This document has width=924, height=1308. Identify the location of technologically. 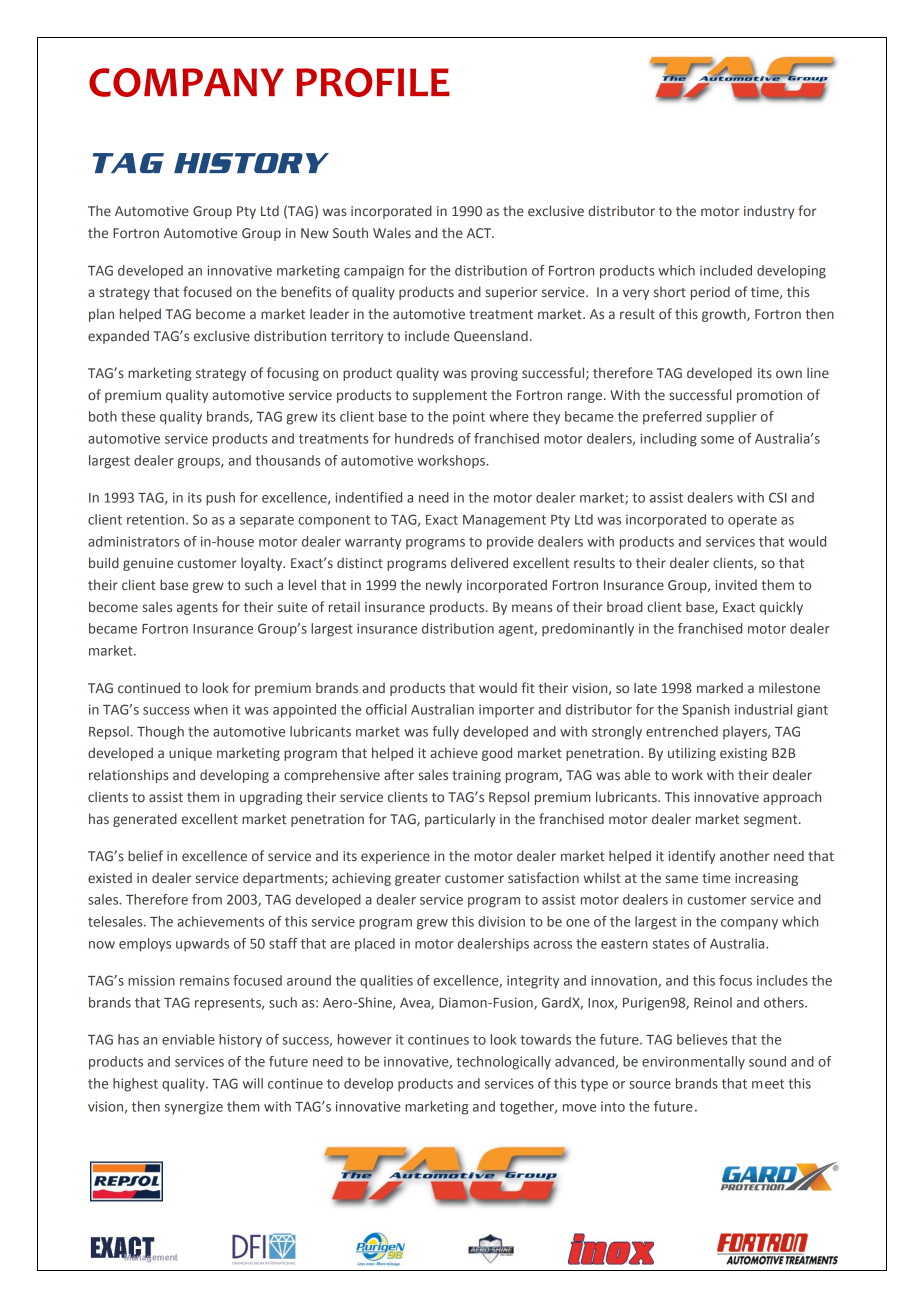
(503, 1063).
